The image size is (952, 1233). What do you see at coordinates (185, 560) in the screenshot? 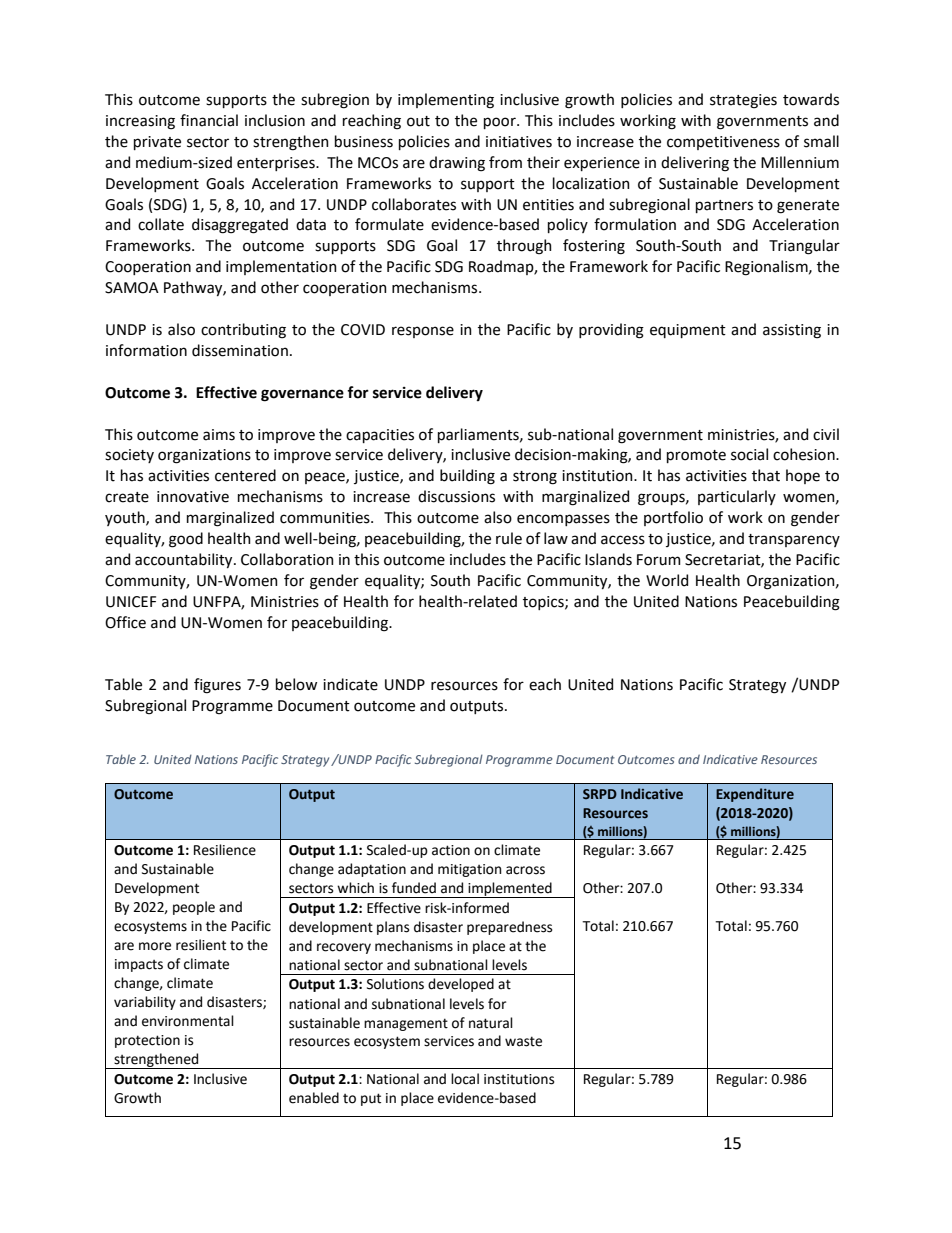
I see `accountability` at bounding box center [185, 560].
